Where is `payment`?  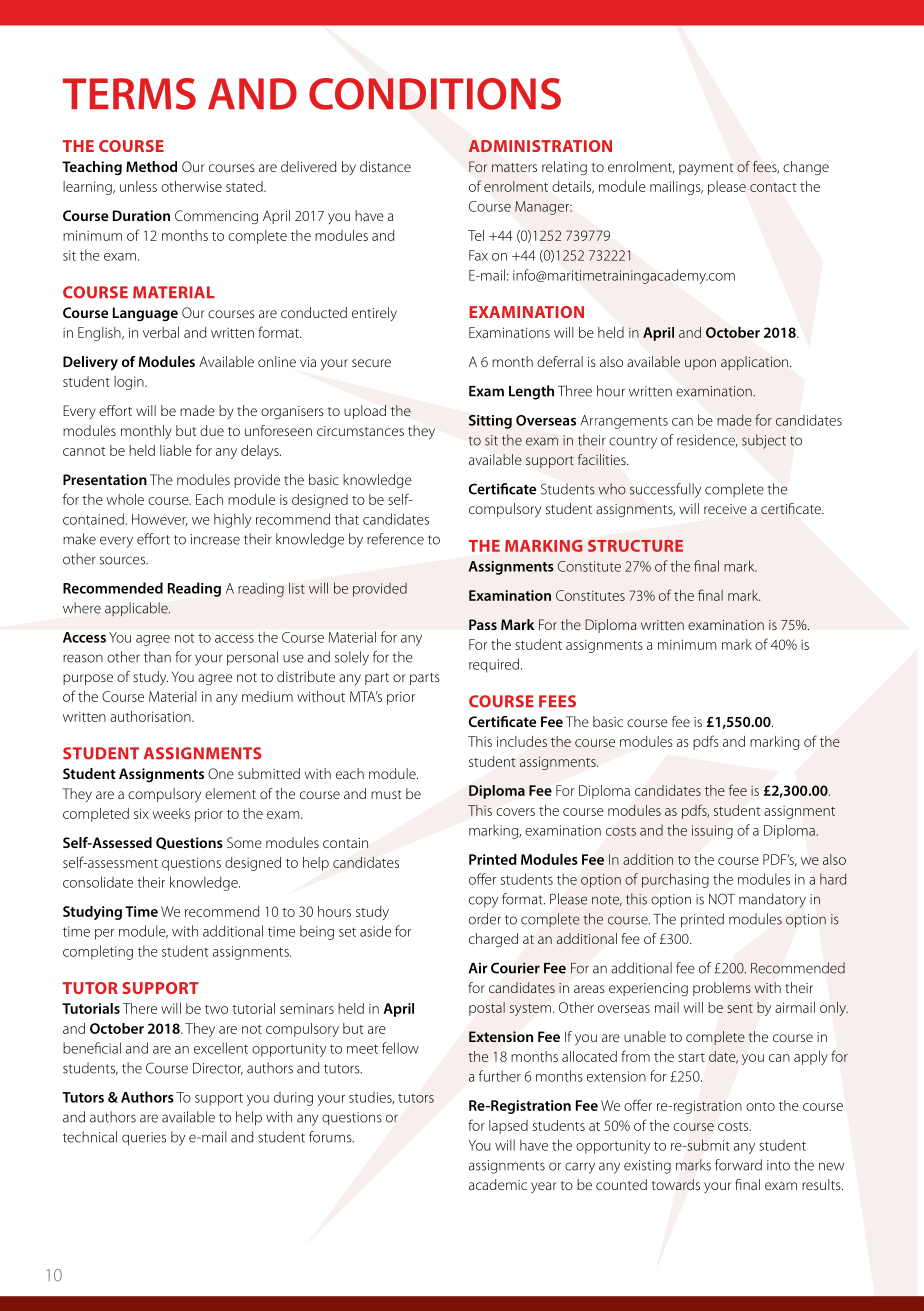 payment is located at coordinates (706, 169).
